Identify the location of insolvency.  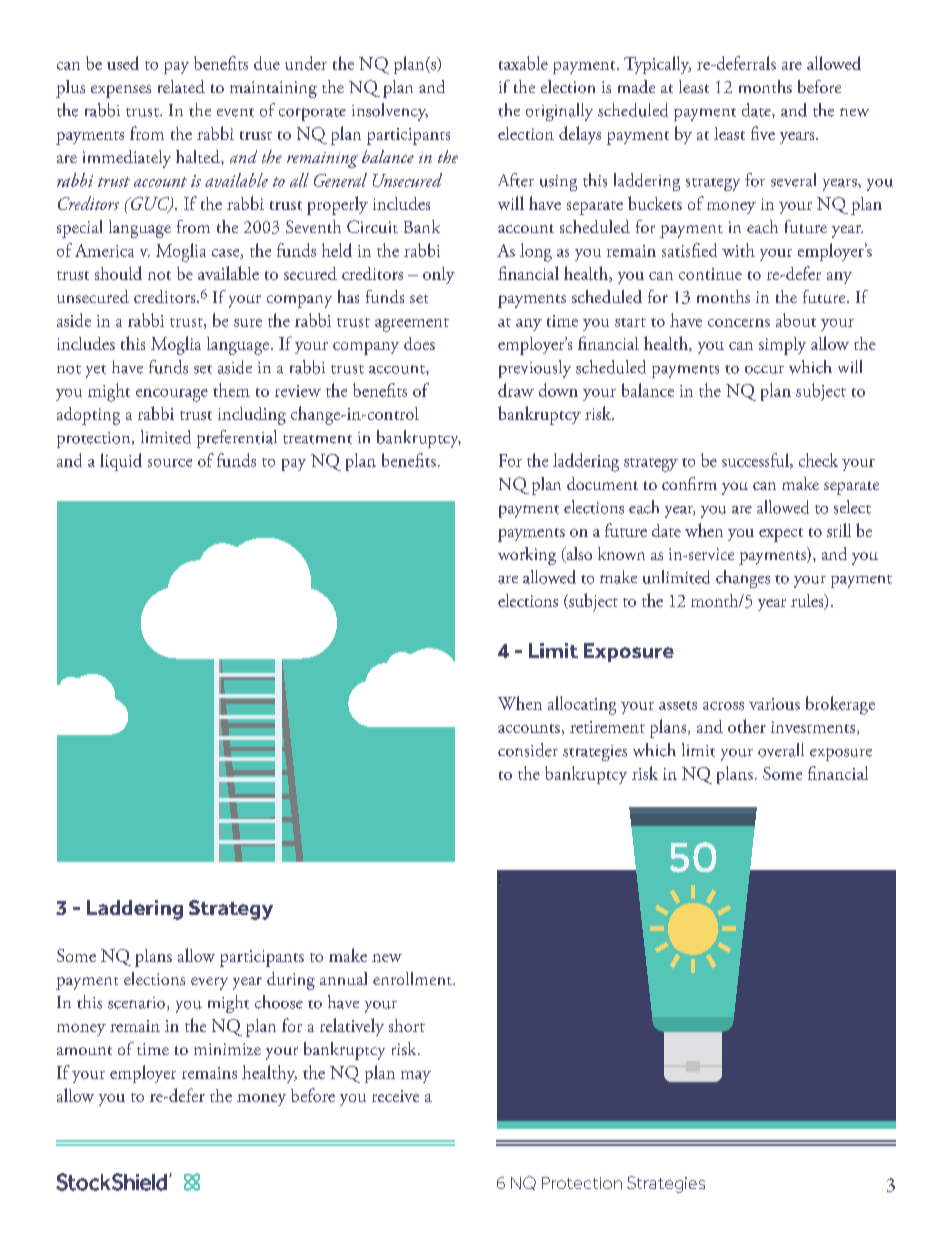
(390, 112).
